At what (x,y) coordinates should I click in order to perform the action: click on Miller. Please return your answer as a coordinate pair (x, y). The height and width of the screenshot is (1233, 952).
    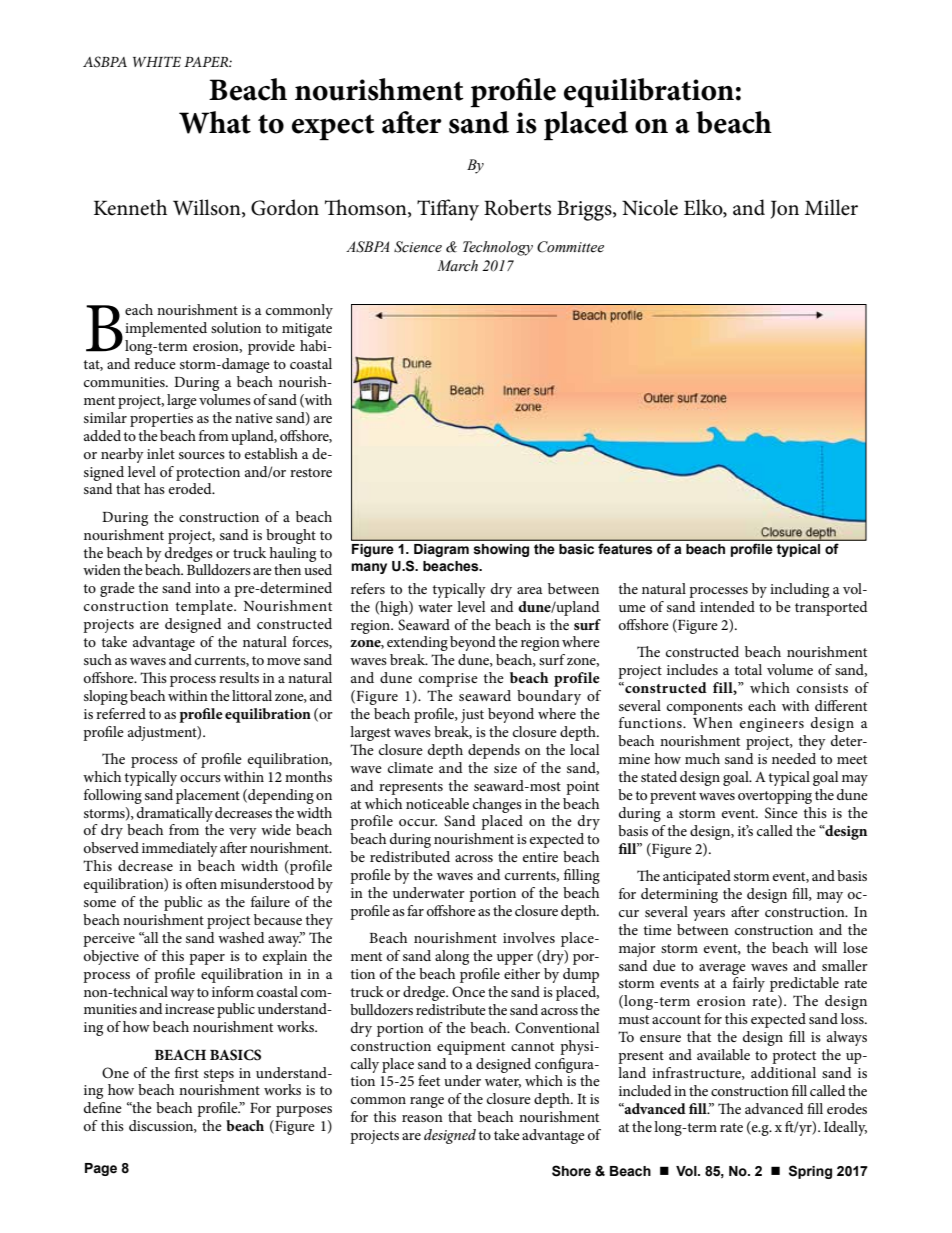
    Looking at the image, I should click on (831, 207).
